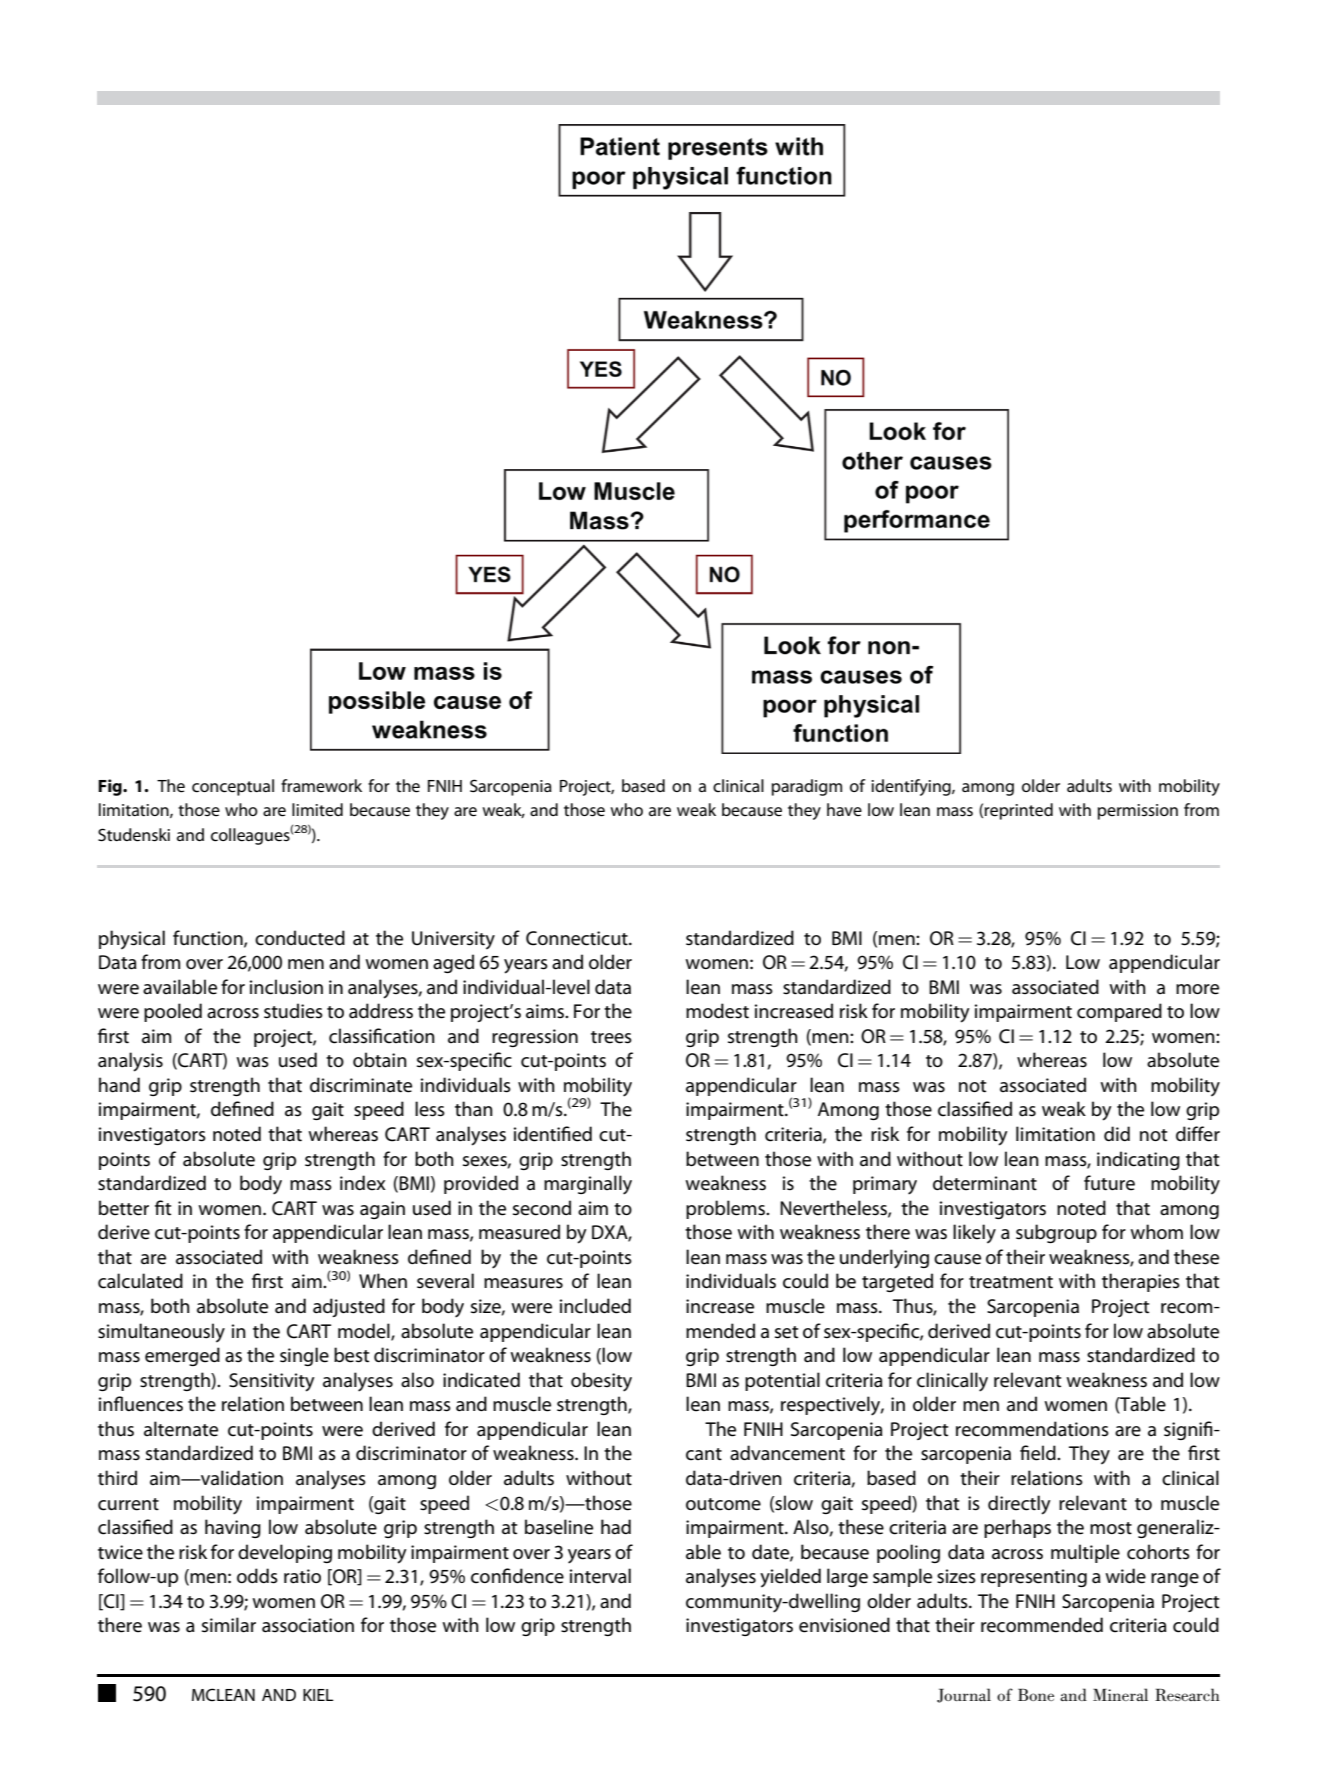  Describe the element at coordinates (601, 1382) in the screenshot. I see `obesity` at that location.
